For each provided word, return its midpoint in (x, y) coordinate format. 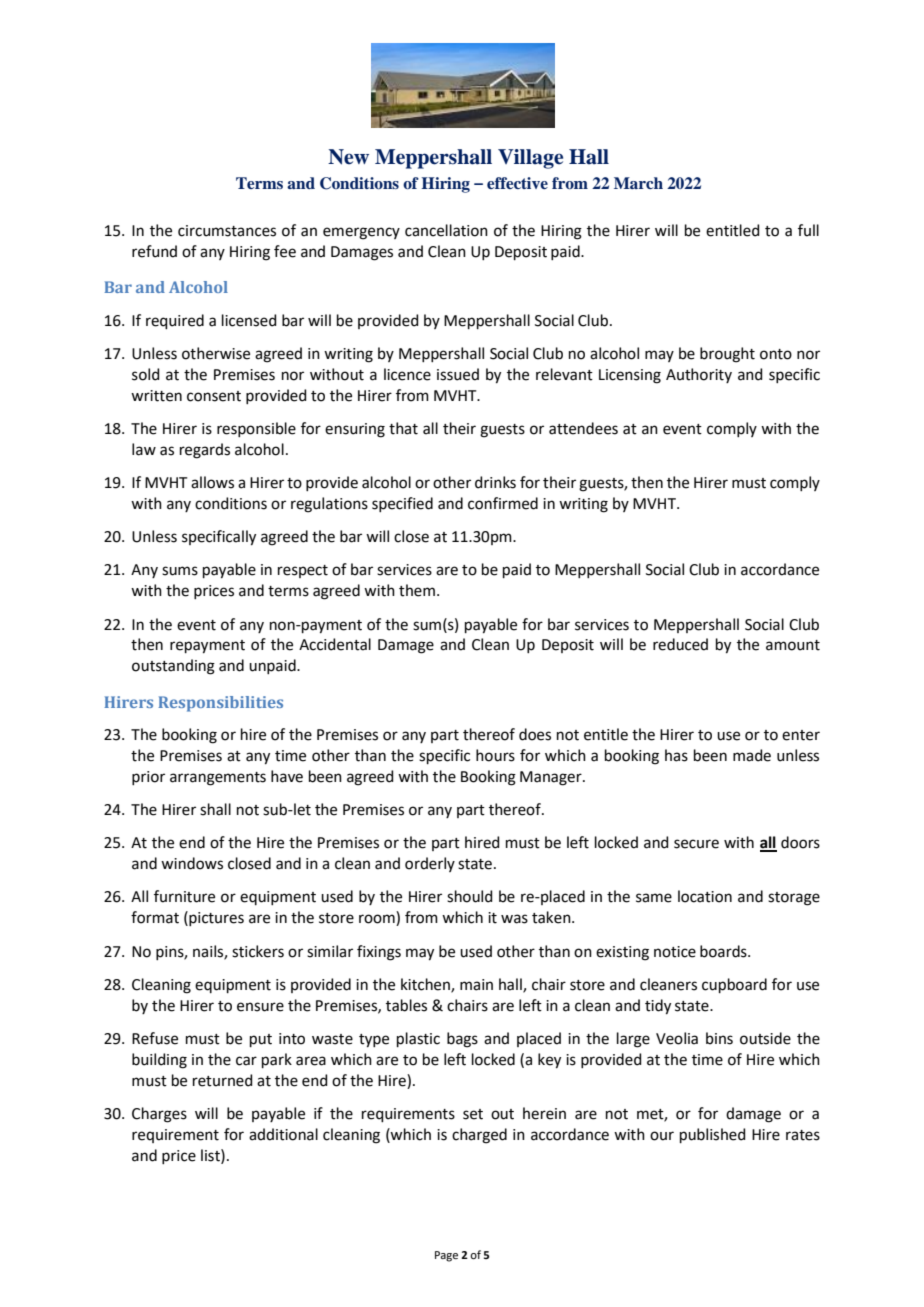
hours (495, 755)
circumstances (227, 231)
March (638, 183)
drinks (495, 482)
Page (446, 1256)
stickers (258, 951)
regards (205, 451)
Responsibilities (220, 704)
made (752, 755)
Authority (699, 375)
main (476, 985)
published (713, 1135)
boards (724, 951)
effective (517, 183)
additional (283, 1134)
